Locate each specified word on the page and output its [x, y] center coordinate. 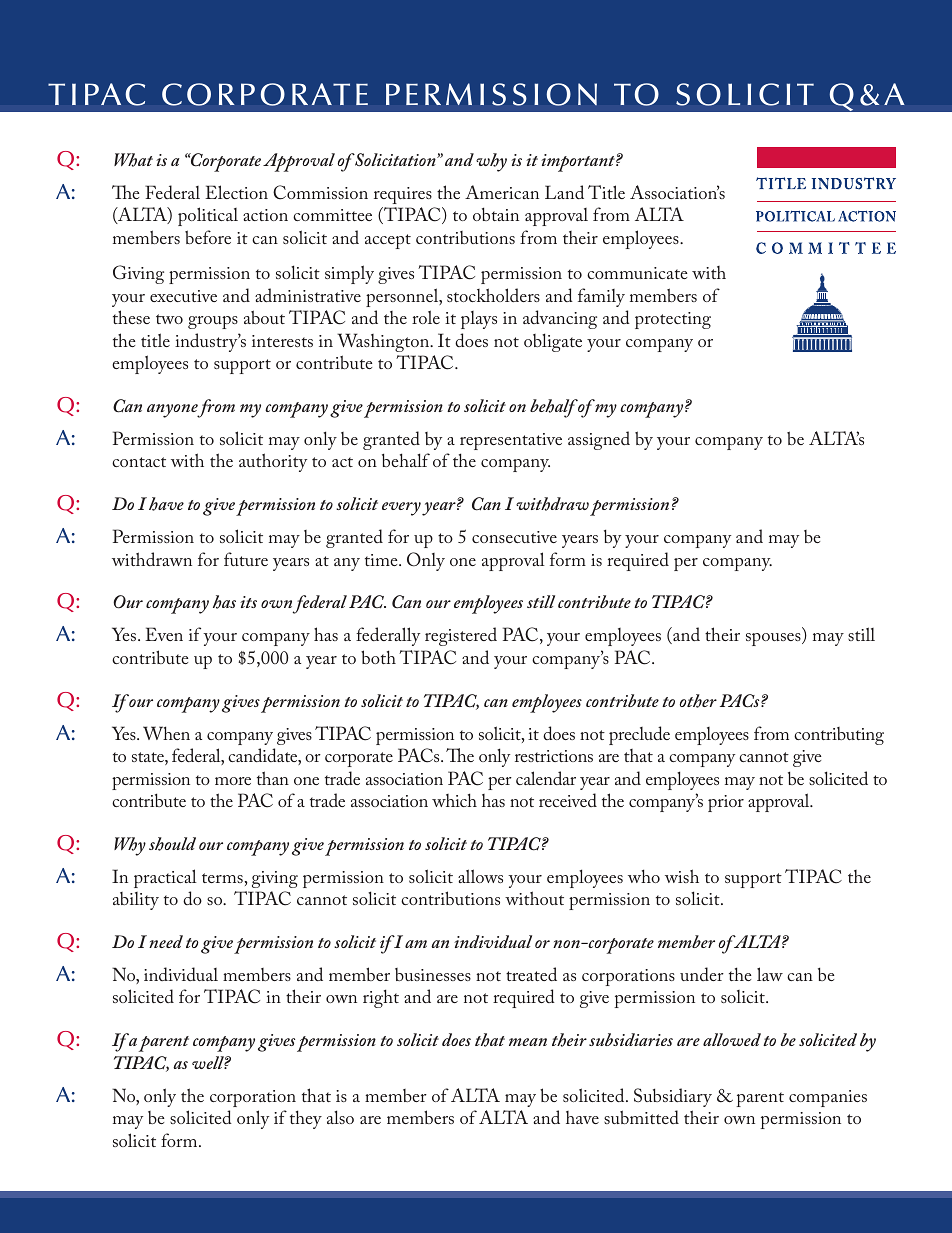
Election [236, 192]
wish [682, 876]
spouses [774, 639]
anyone [173, 411]
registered [461, 636]
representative [511, 441]
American [502, 192]
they [306, 1119]
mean [528, 1042]
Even [164, 634]
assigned [599, 440]
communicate [637, 273]
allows [480, 876]
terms [223, 878]
